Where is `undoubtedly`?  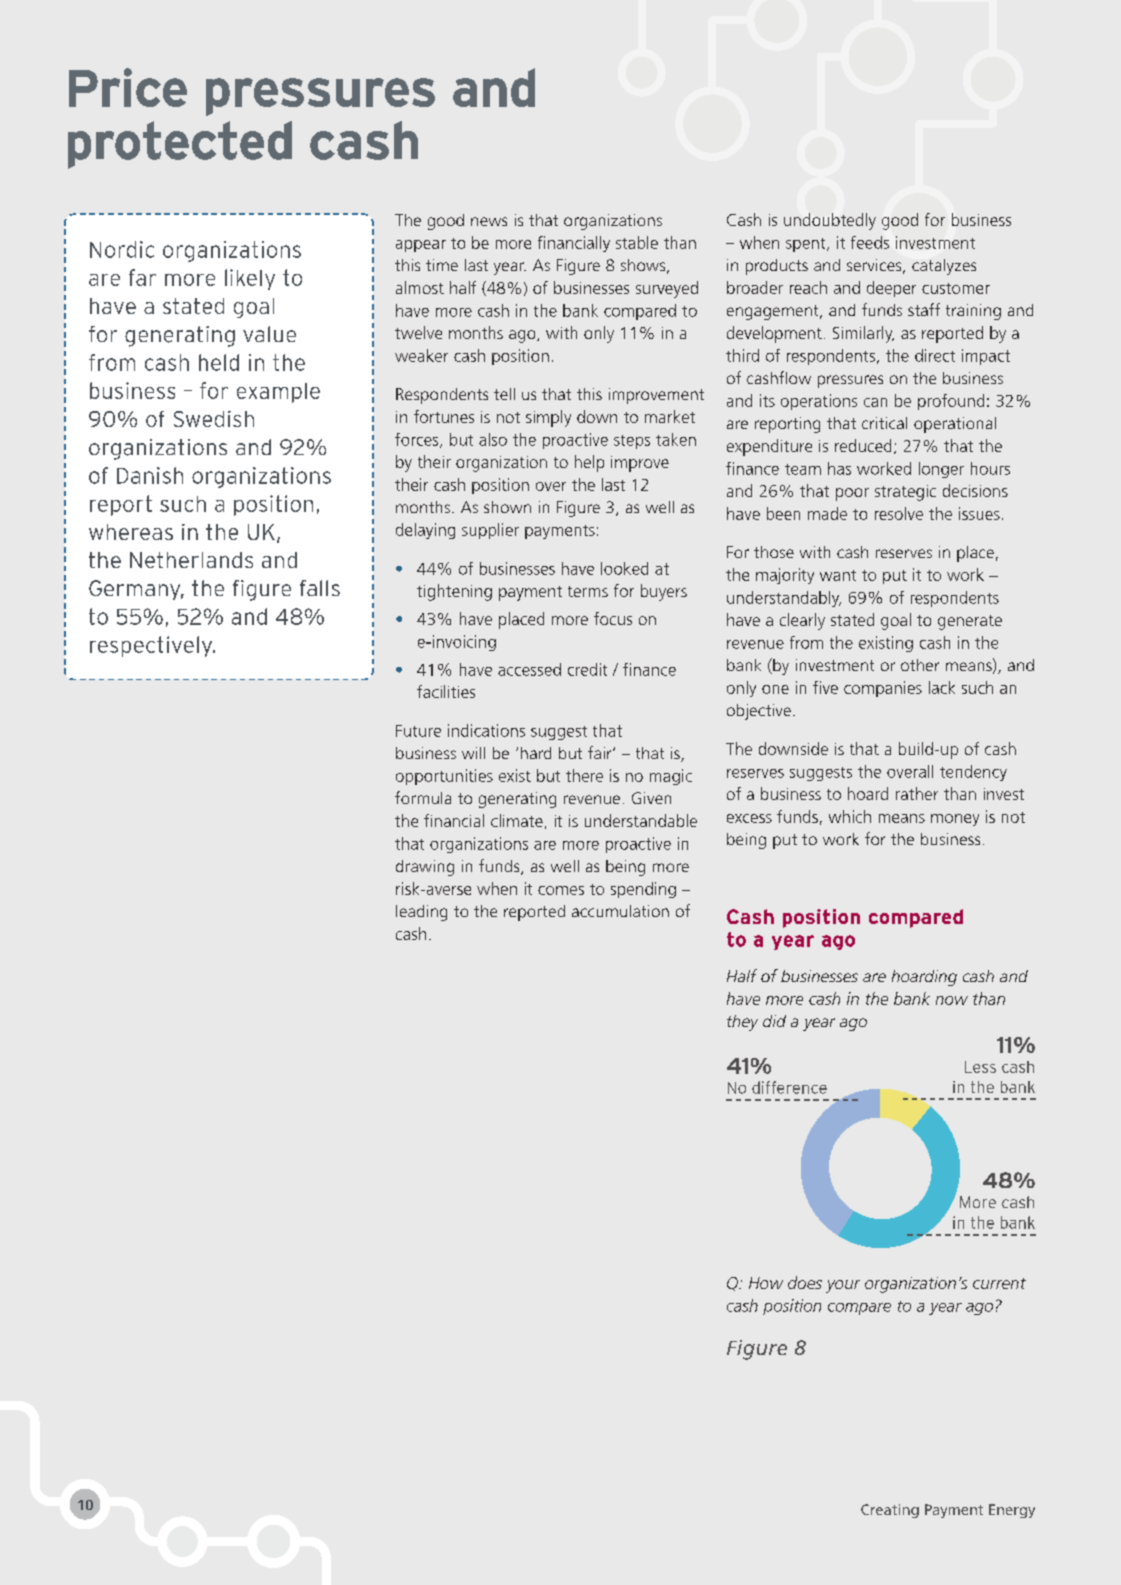
undoubtedly is located at coordinates (830, 221).
